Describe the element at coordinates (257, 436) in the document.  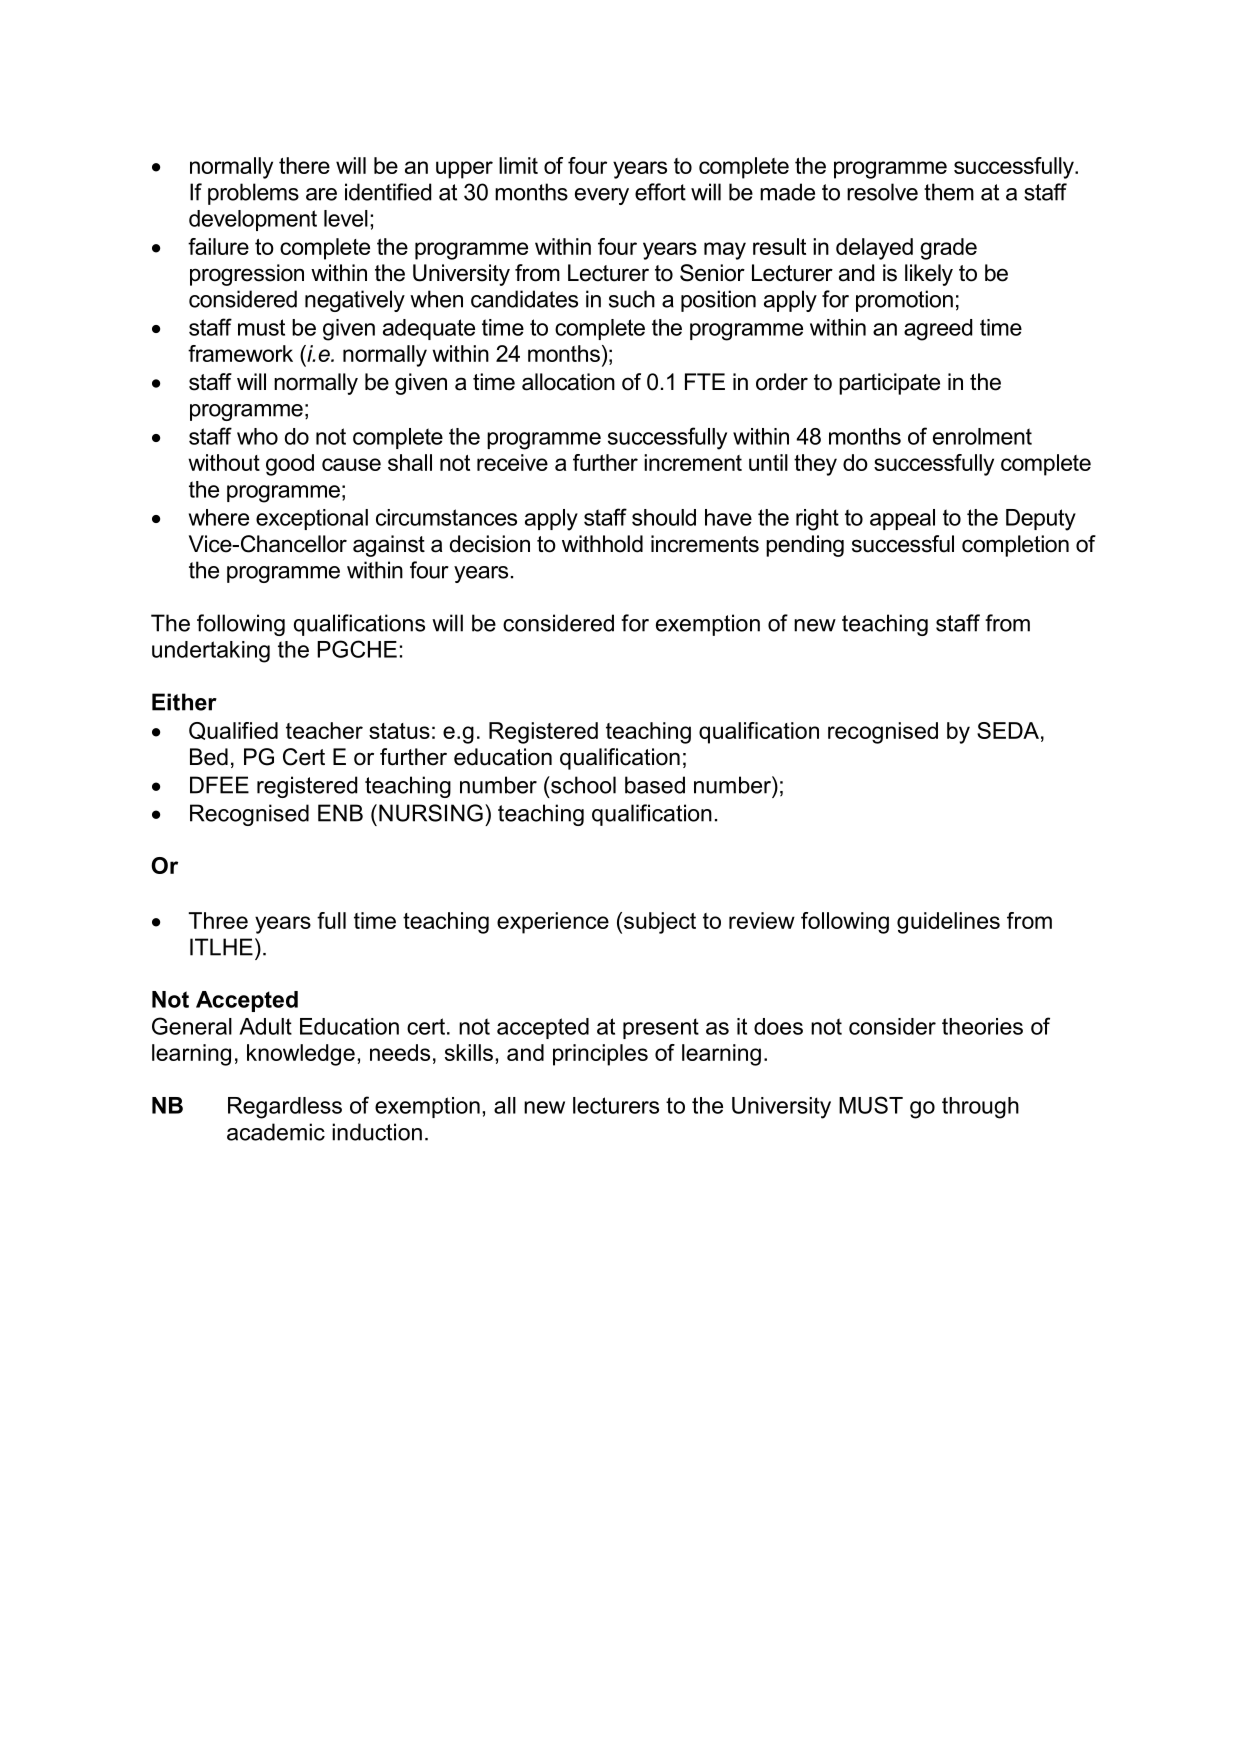
I see `who` at that location.
